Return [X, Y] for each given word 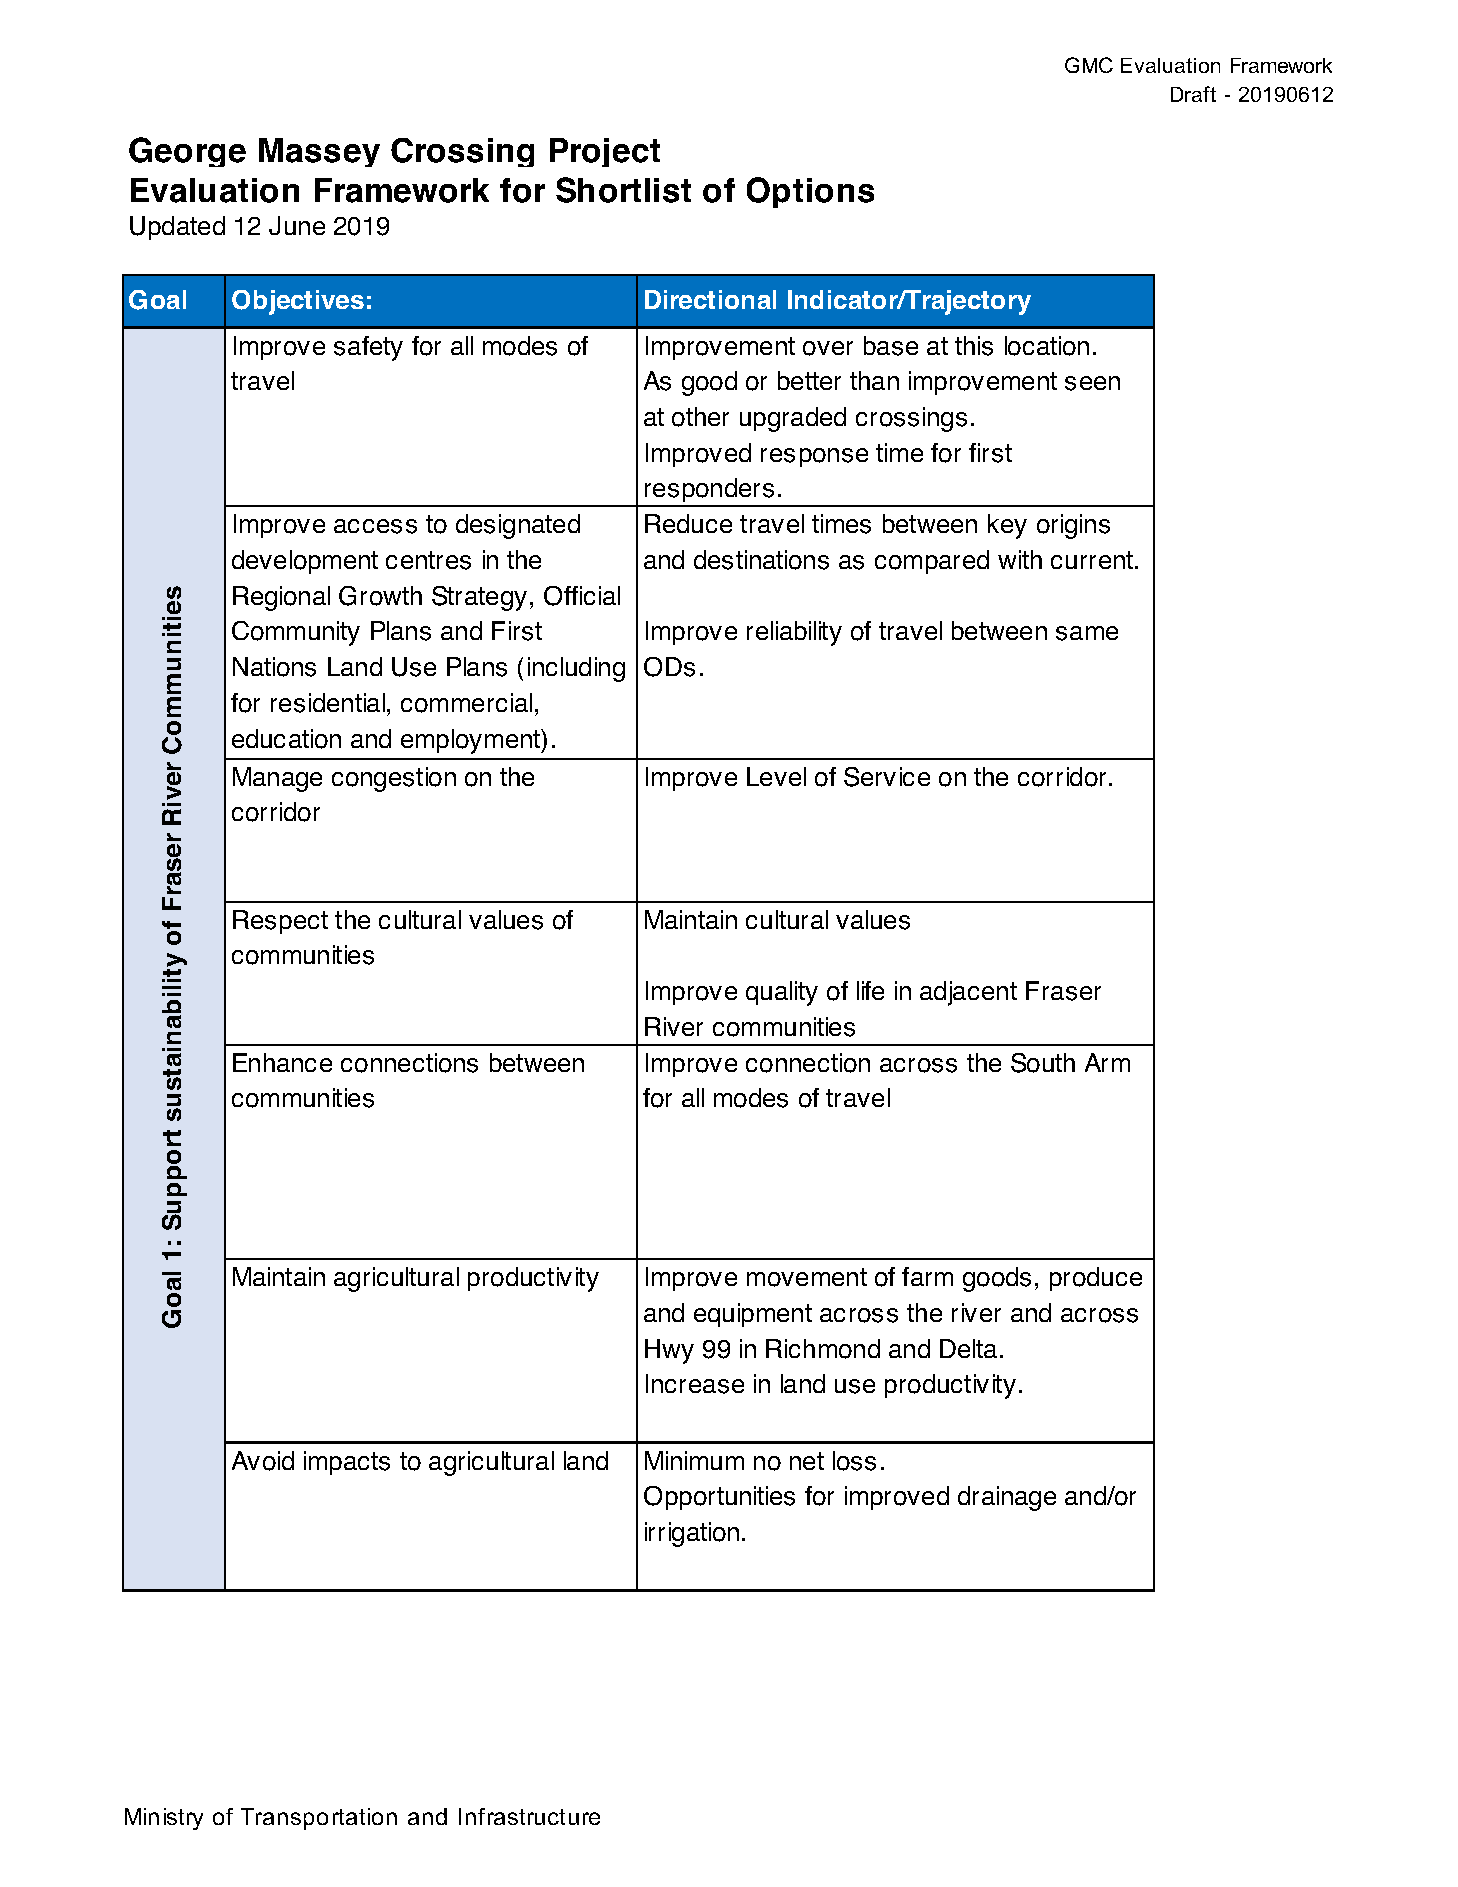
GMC [1089, 65]
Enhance [282, 1062]
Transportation [319, 1819]
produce [1096, 1279]
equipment [753, 1315]
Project [605, 152]
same [1087, 633]
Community [296, 633]
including [576, 669]
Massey [319, 152]
